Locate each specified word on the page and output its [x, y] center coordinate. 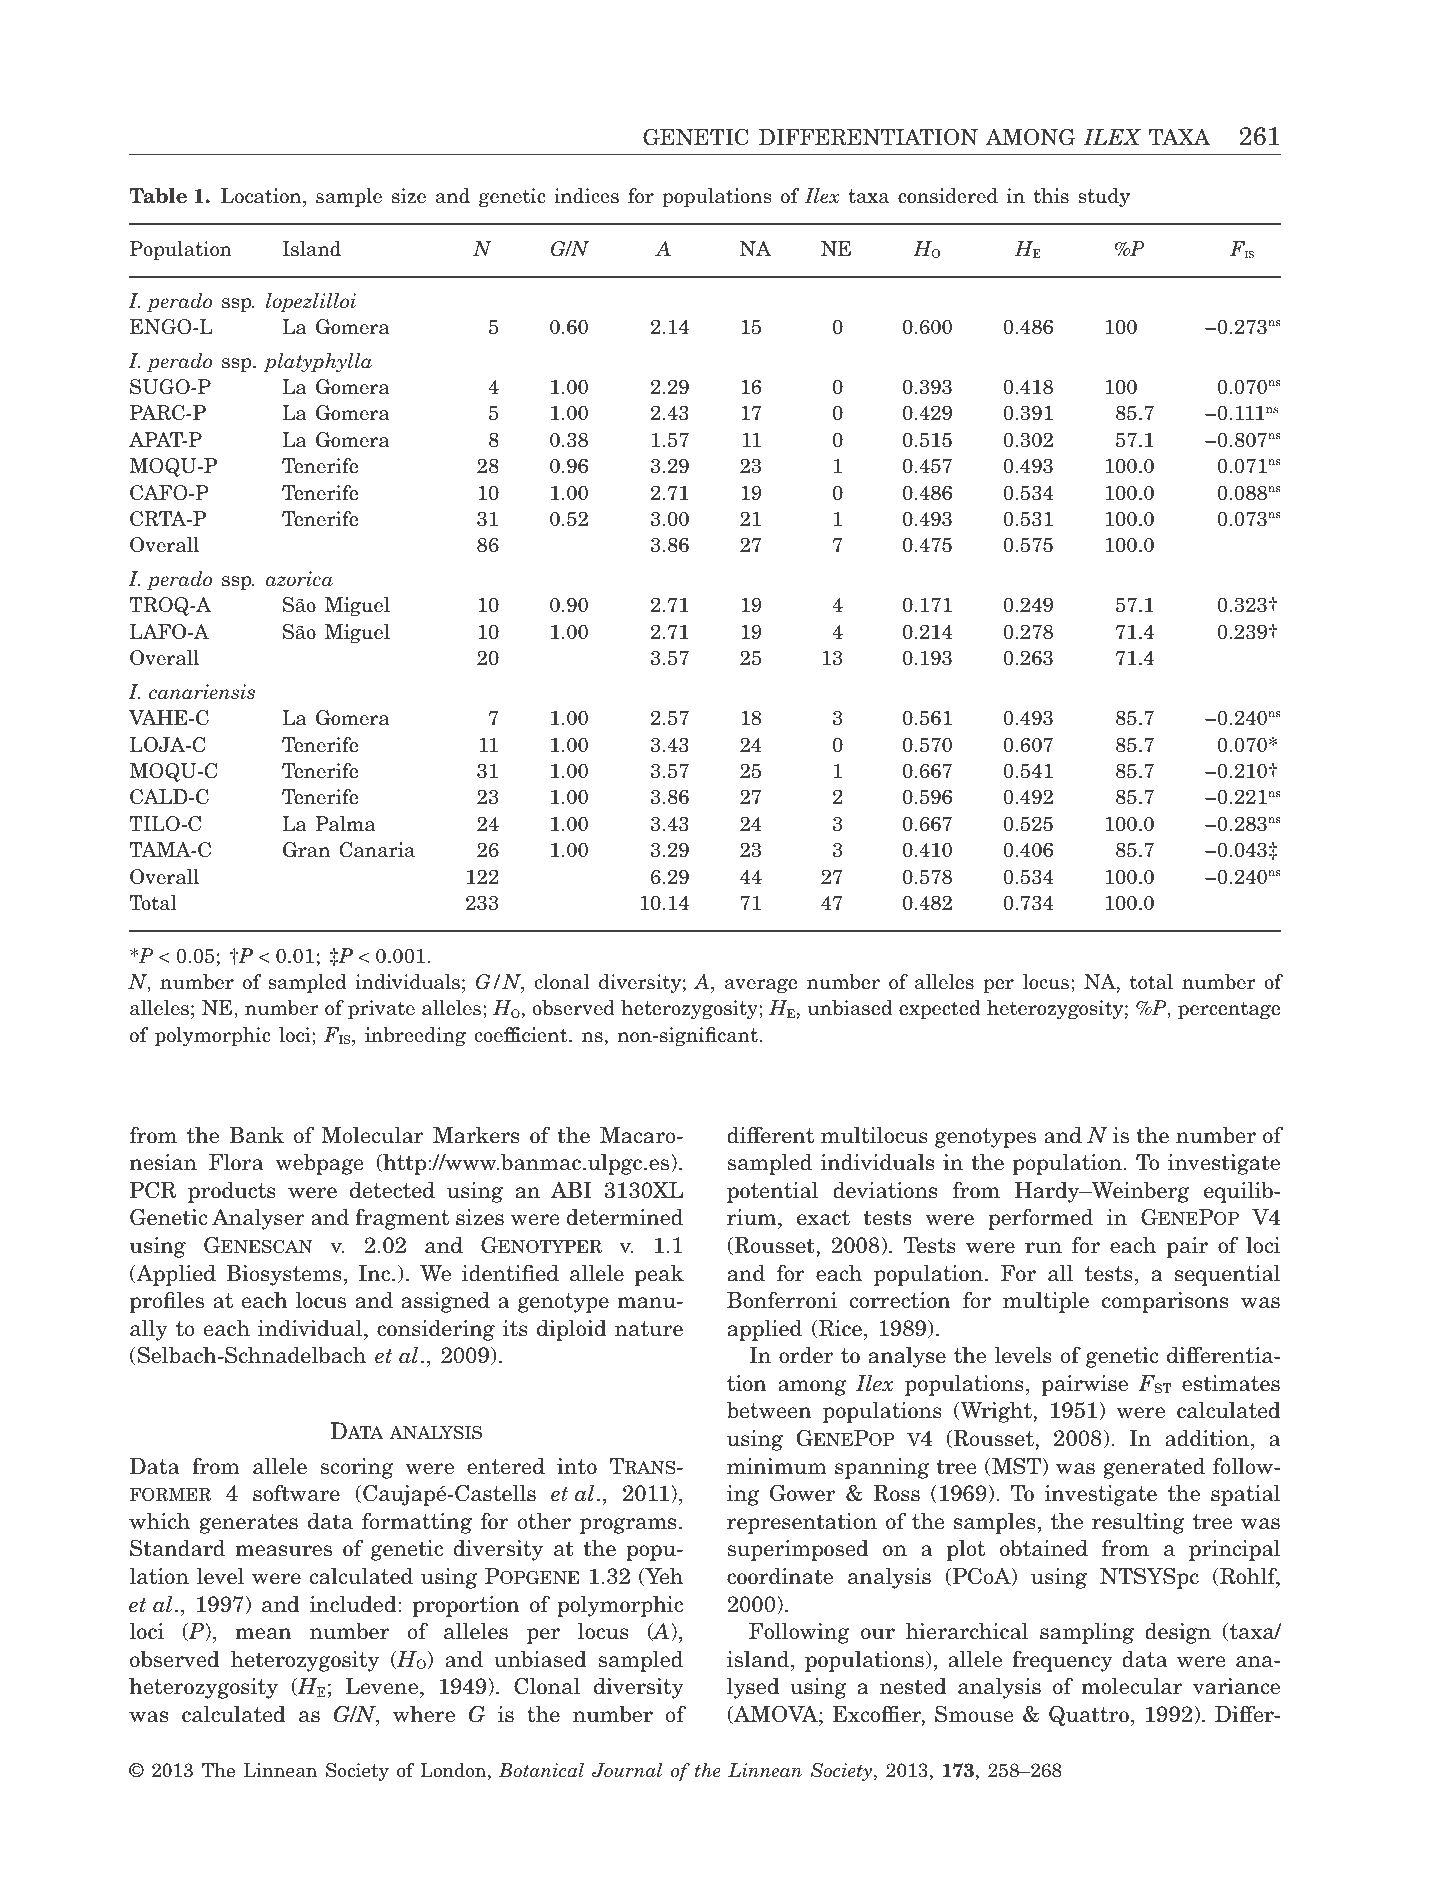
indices [586, 196]
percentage [1229, 1010]
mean [263, 1634]
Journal [627, 1770]
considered [948, 196]
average [761, 986]
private [381, 1009]
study [1104, 197]
